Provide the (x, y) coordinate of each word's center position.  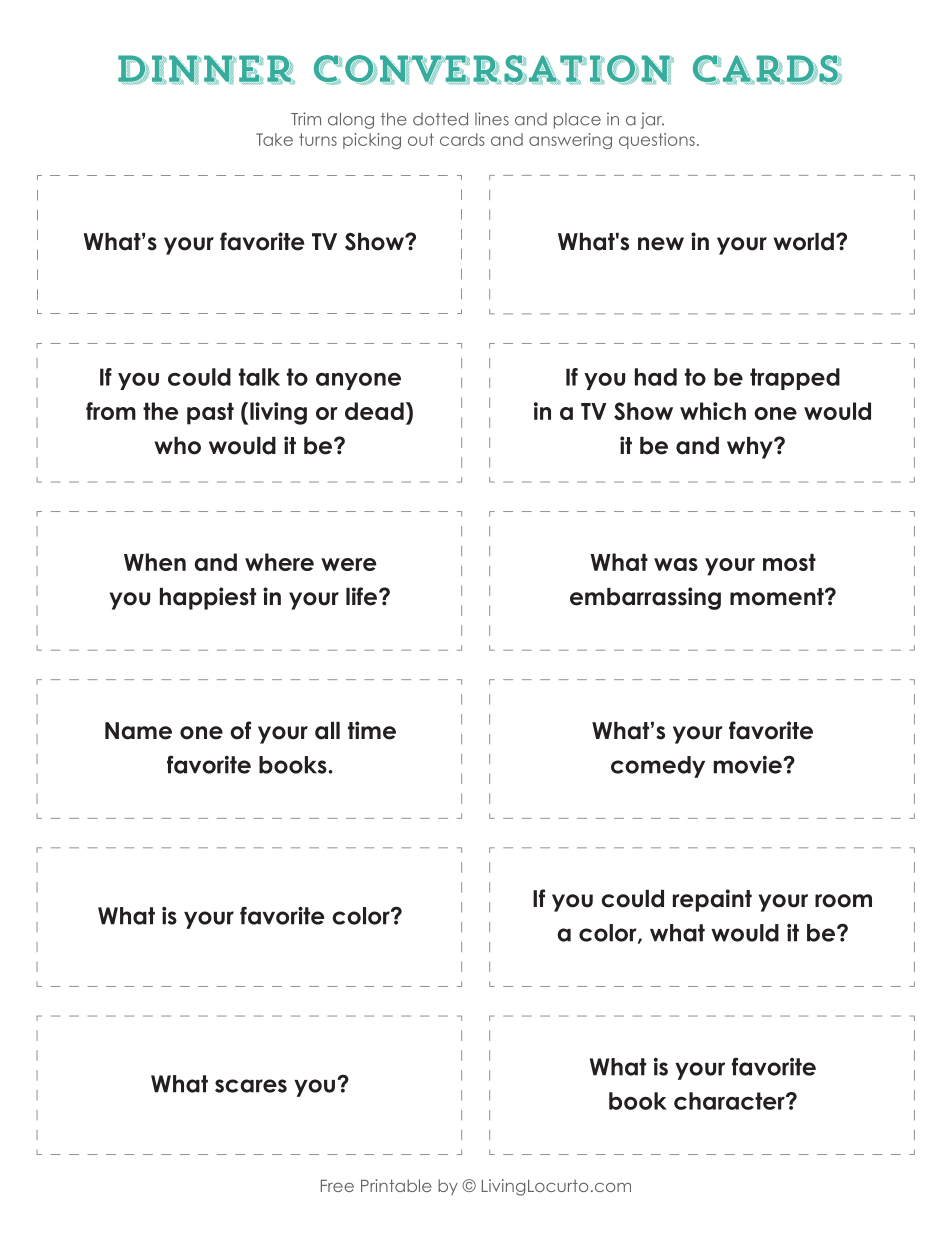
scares (251, 1086)
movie (749, 765)
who (177, 446)
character (730, 1101)
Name (138, 731)
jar (652, 120)
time (372, 730)
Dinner (206, 70)
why (751, 448)
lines (492, 119)
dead (374, 411)
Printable (396, 1185)
